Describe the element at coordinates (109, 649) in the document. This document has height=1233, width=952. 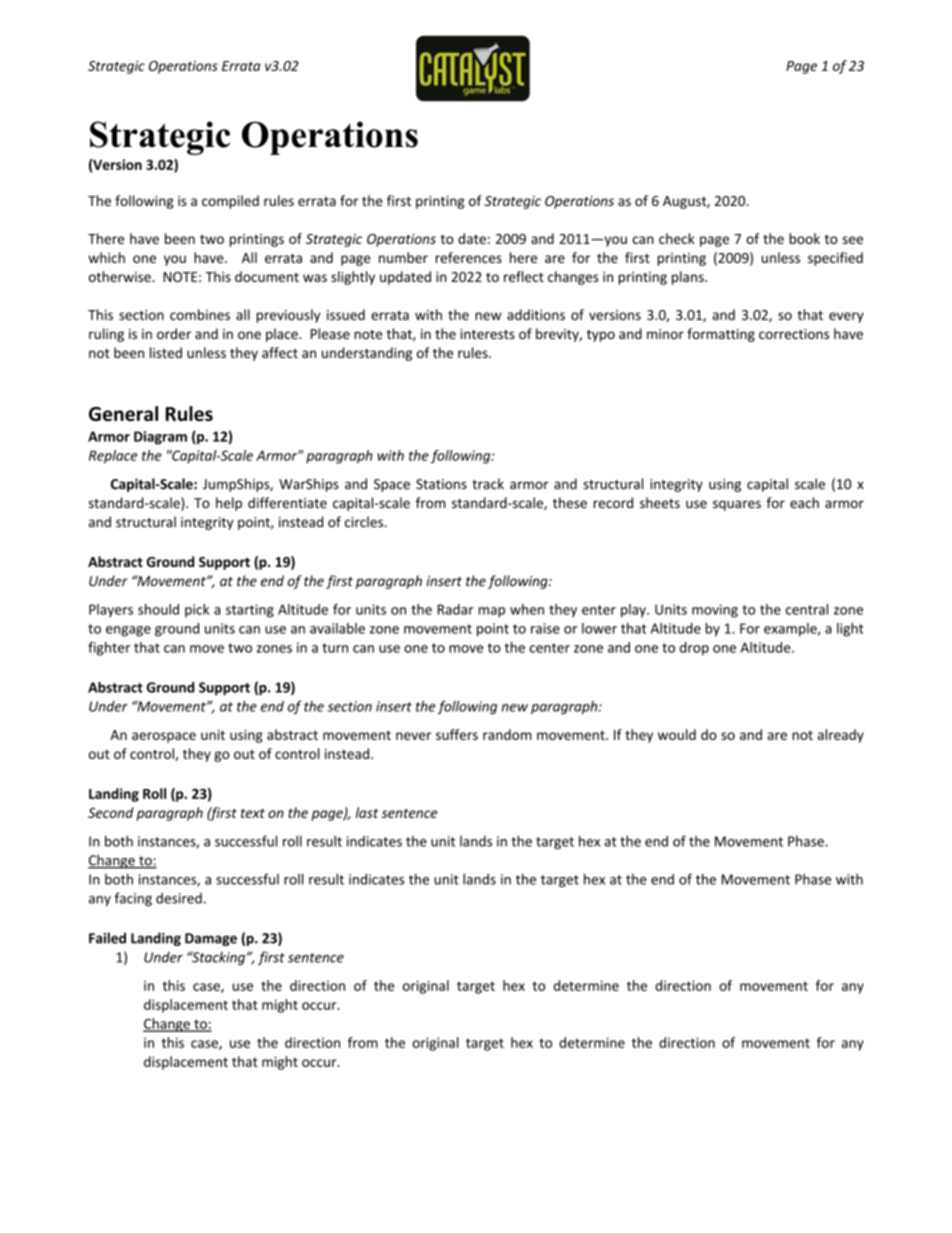
I see `fighter` at that location.
